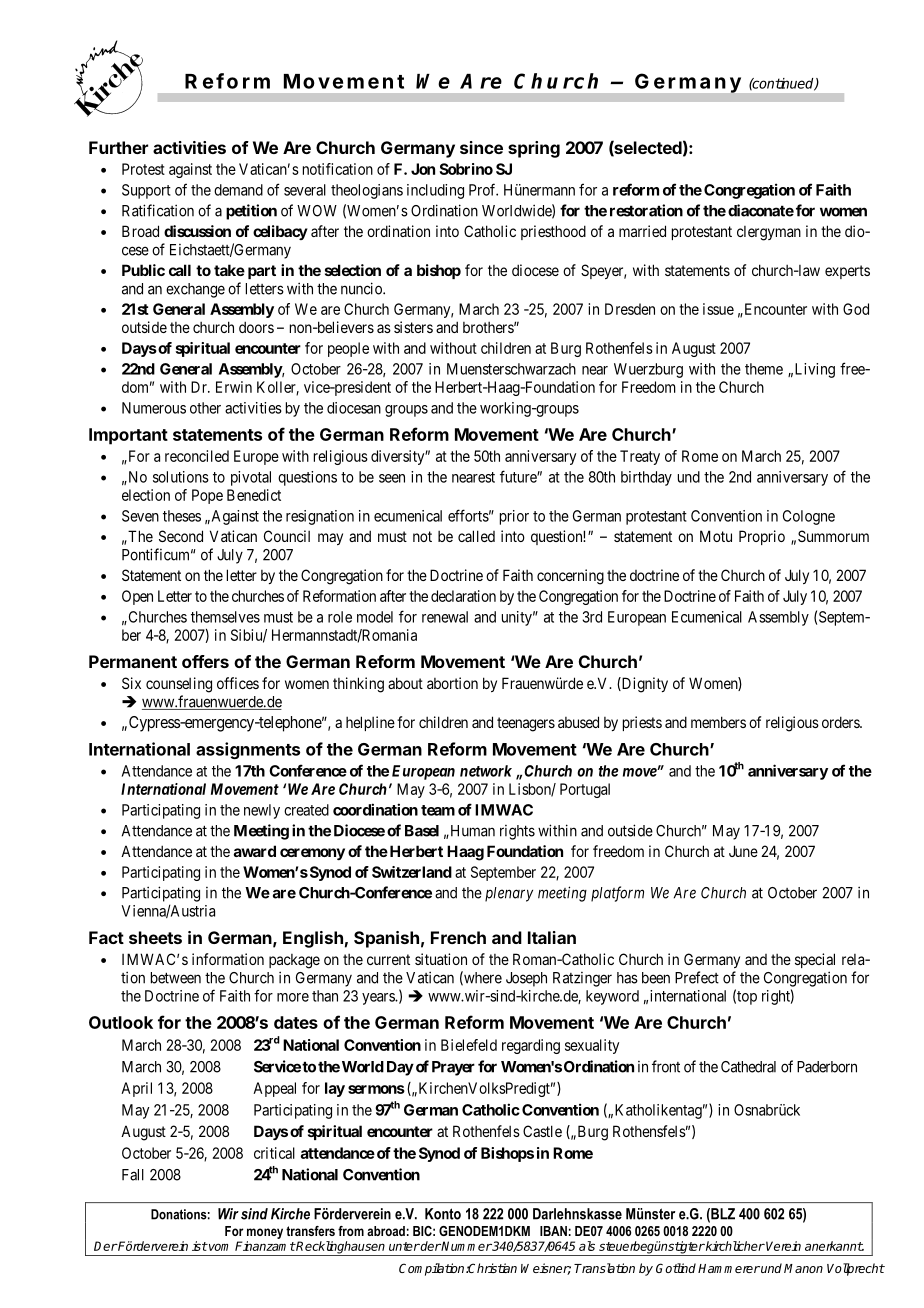  I want to click on members, so click(718, 722).
